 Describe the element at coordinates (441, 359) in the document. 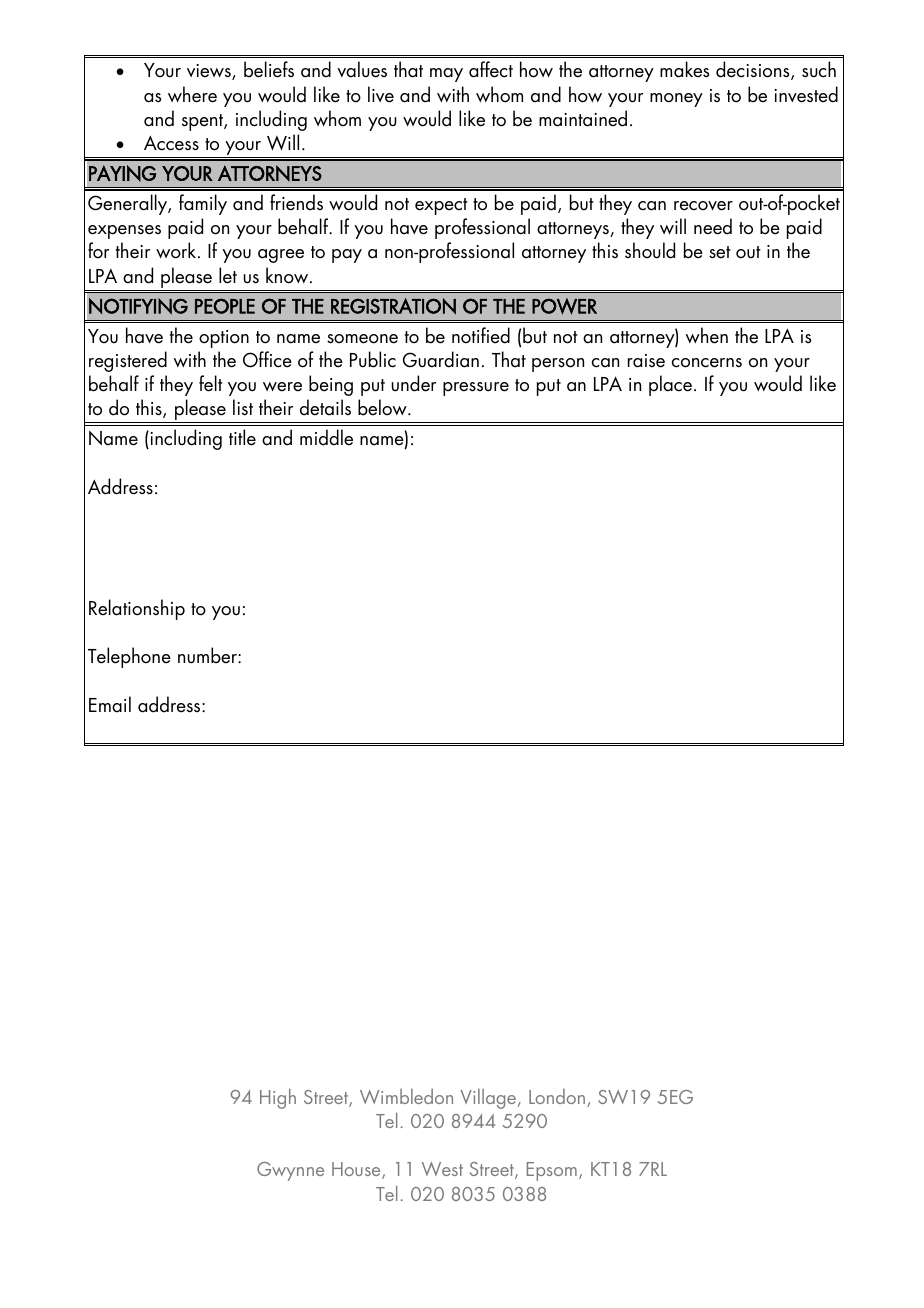

I see `Guardian` at that location.
